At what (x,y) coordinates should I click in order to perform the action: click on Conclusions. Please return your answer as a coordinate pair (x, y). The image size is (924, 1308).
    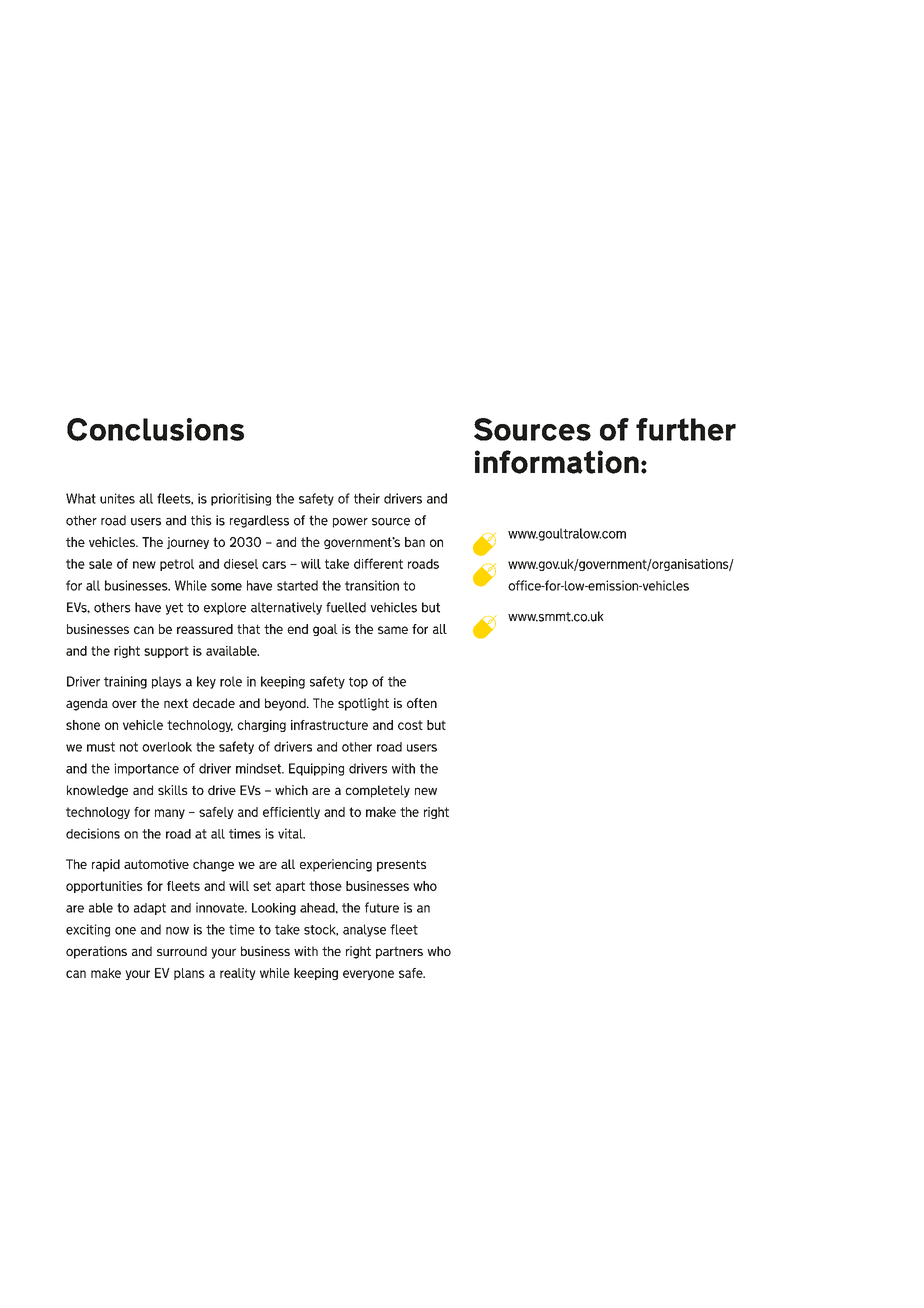
    Looking at the image, I should click on (155, 429).
